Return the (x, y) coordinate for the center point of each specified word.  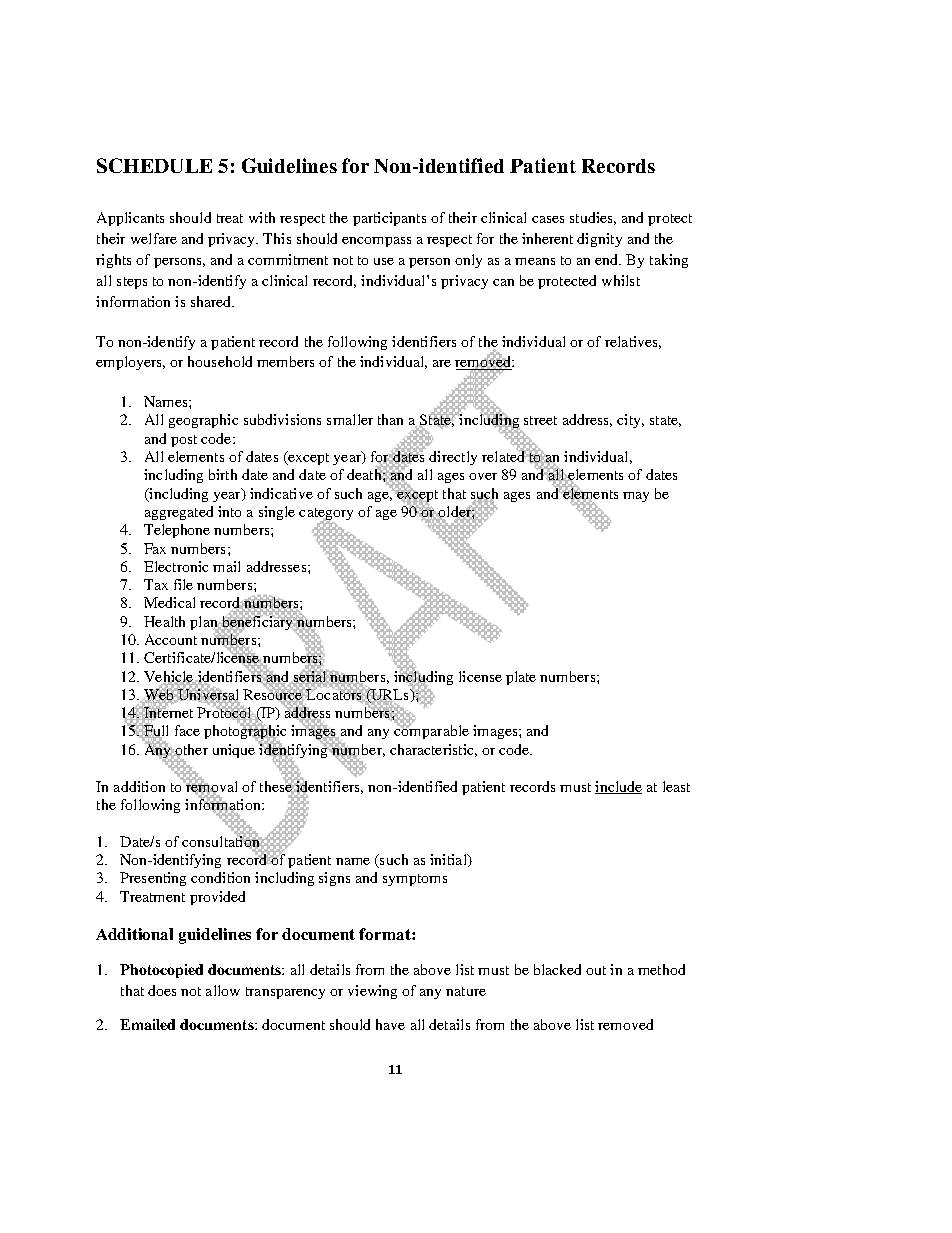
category (326, 515)
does (162, 990)
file (183, 584)
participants (389, 219)
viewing (372, 992)
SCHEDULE (154, 165)
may (636, 497)
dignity (599, 240)
